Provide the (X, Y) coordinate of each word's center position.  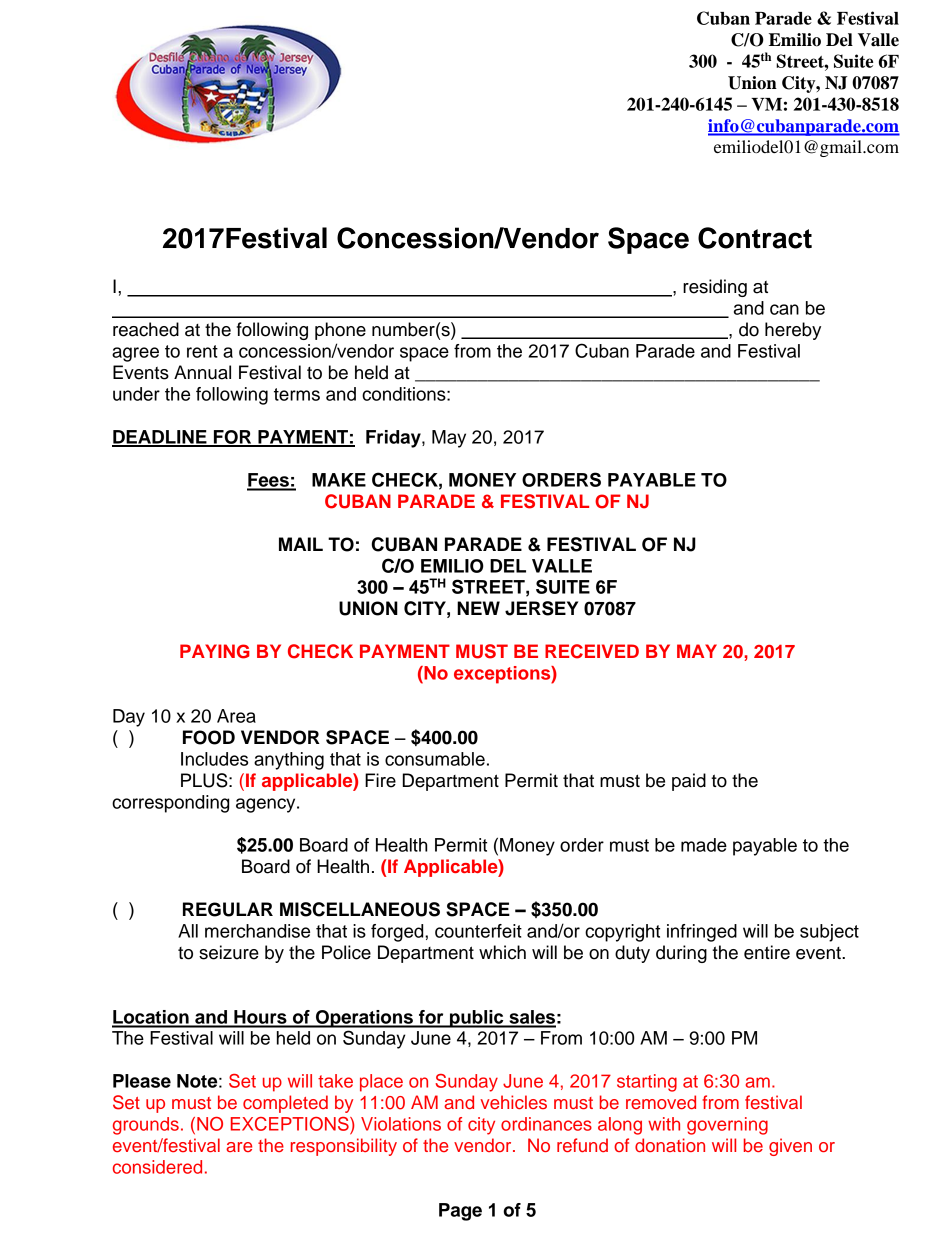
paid (689, 782)
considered (157, 1167)
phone (340, 331)
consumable (435, 759)
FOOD (209, 737)
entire (767, 952)
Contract (755, 238)
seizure (229, 952)
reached (146, 329)
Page (460, 1212)
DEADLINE (160, 438)
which (502, 952)
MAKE (339, 480)
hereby (793, 331)
